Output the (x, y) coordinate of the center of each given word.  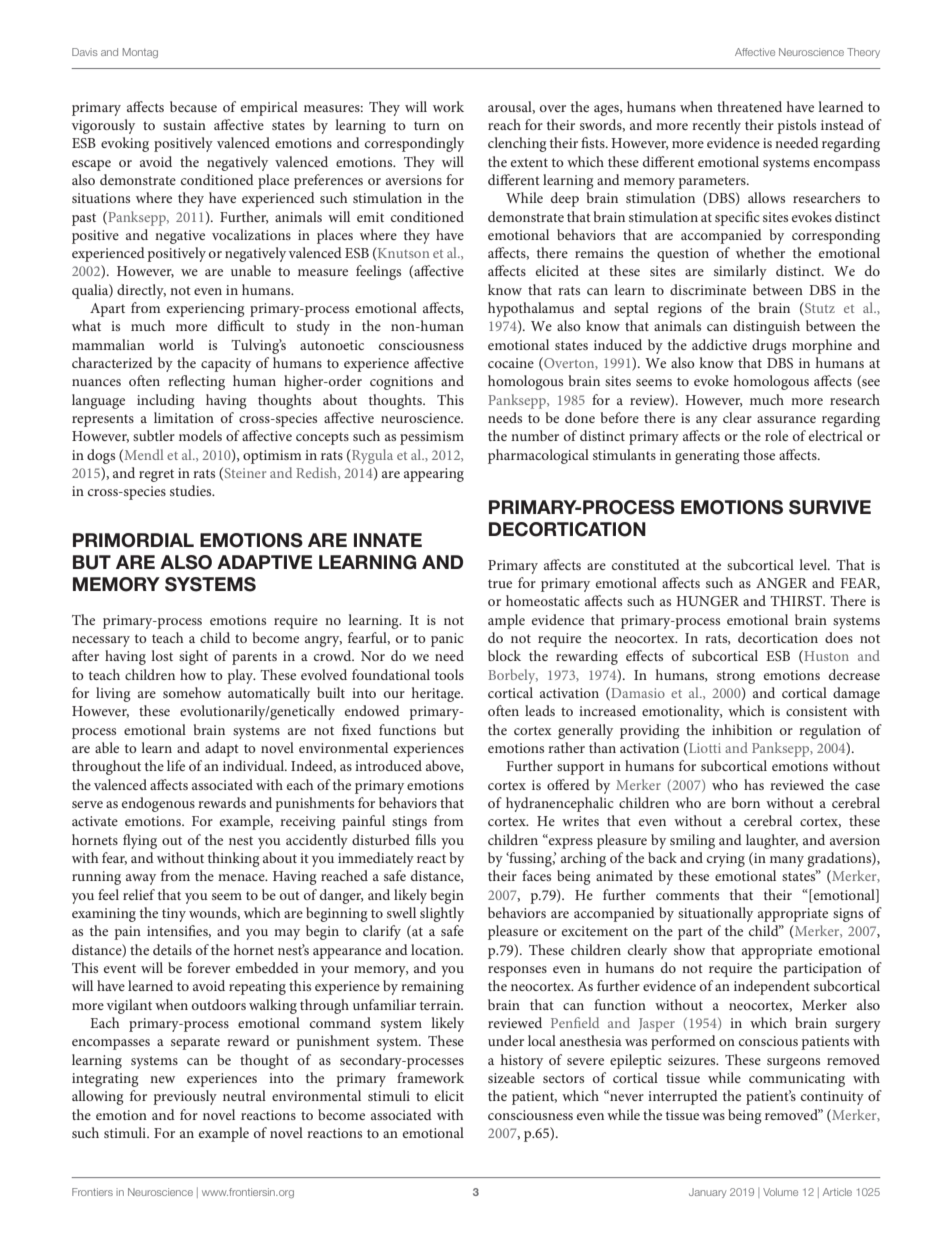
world (176, 344)
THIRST (797, 601)
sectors (563, 1078)
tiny (174, 915)
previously (185, 1097)
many (787, 861)
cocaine (511, 363)
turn (427, 125)
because (193, 106)
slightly (442, 914)
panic (447, 640)
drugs (769, 346)
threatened (749, 106)
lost (162, 655)
